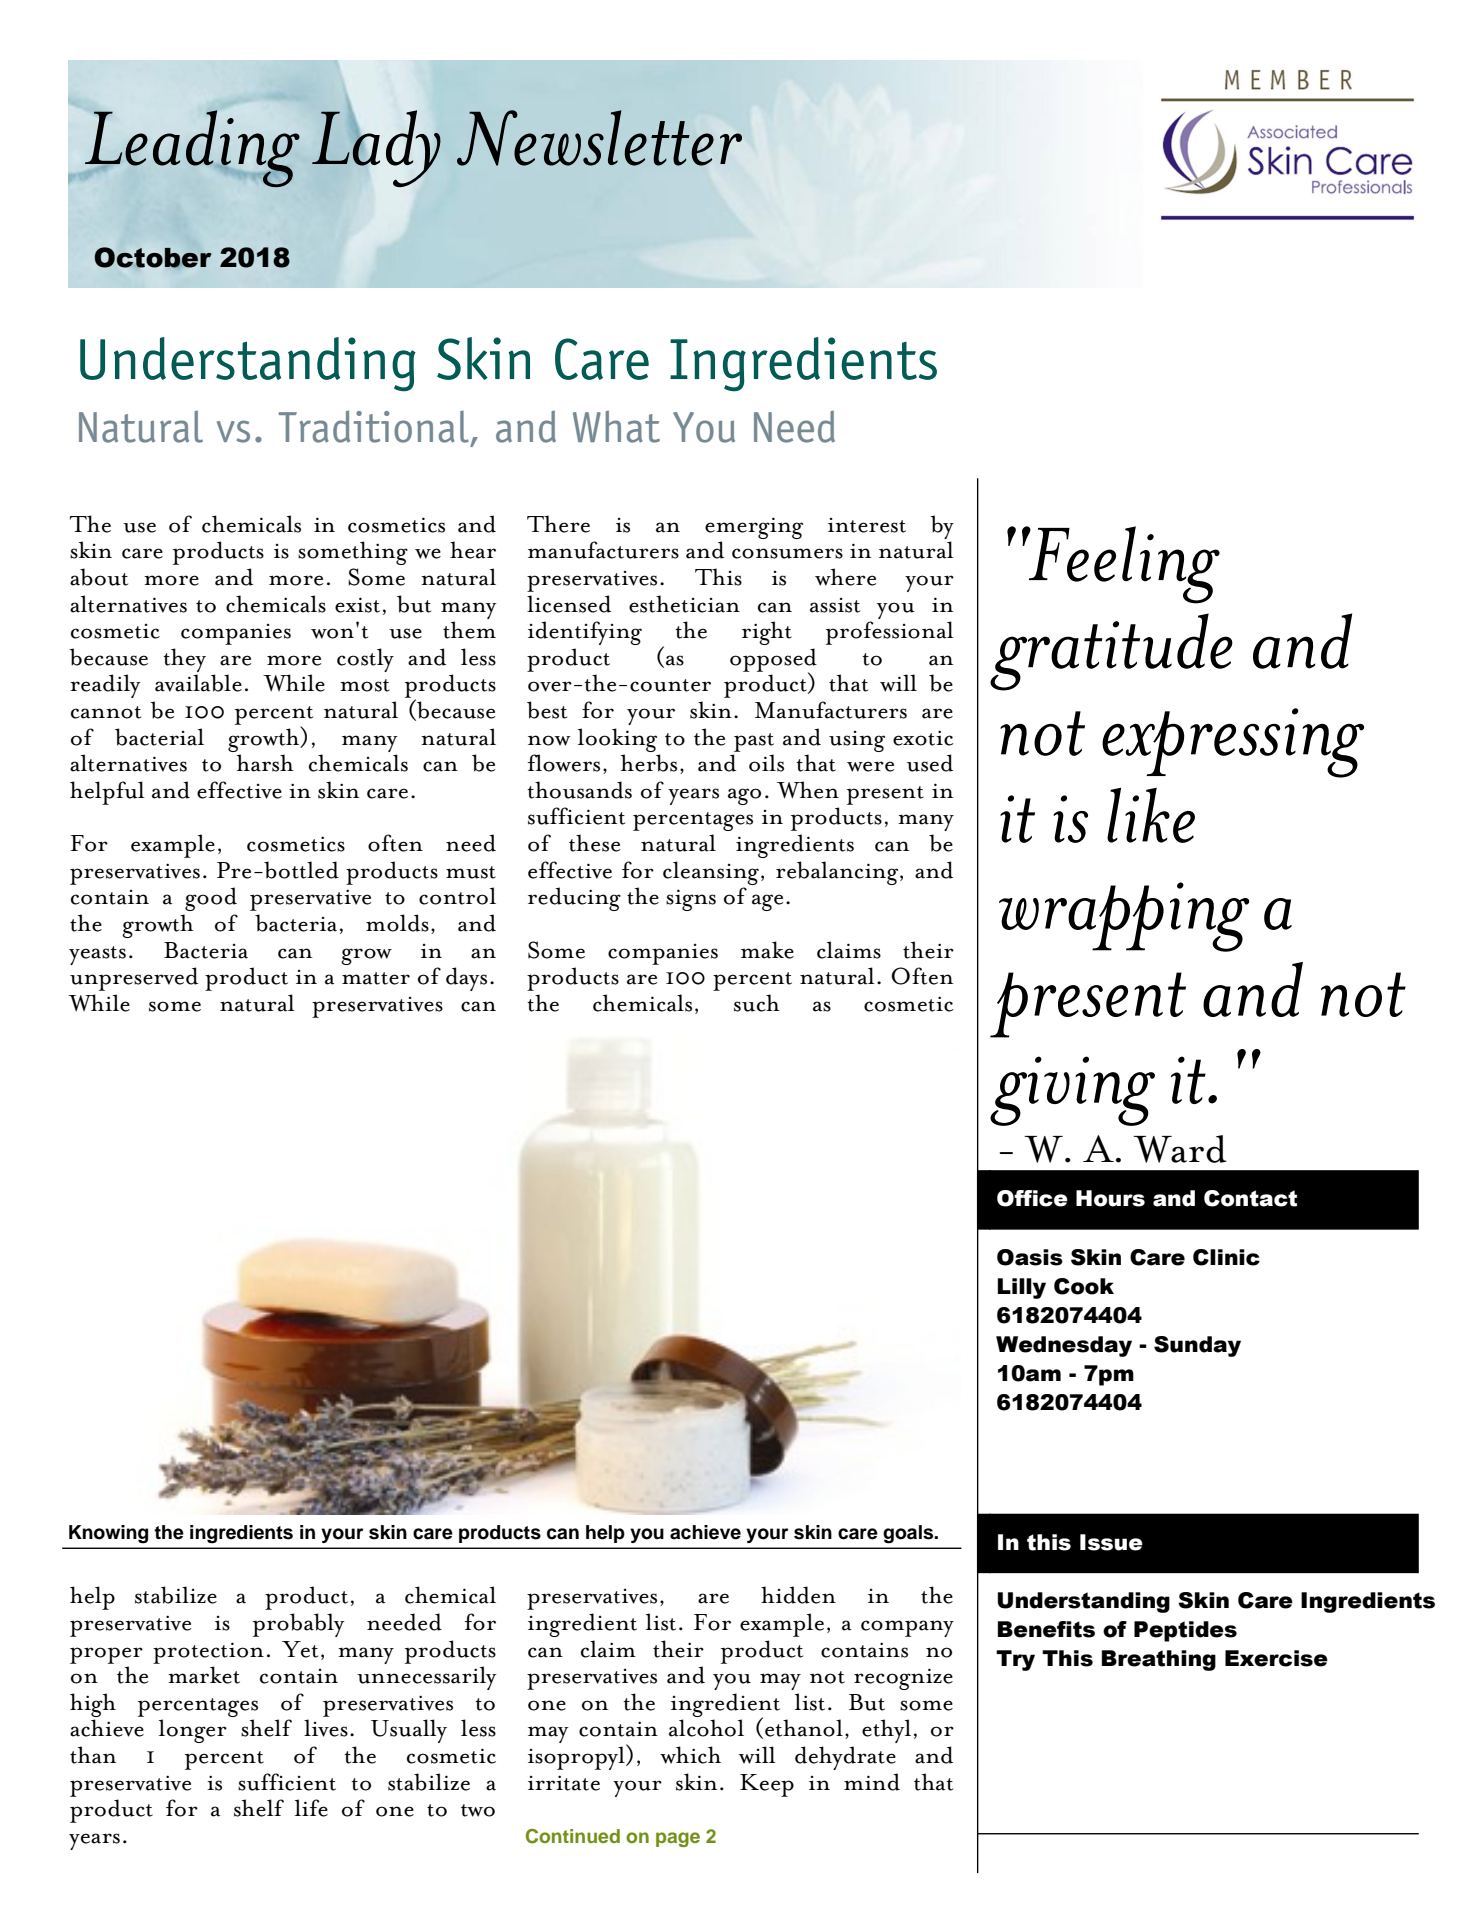 The image size is (1481, 1916). I want to click on harsh, so click(265, 763).
